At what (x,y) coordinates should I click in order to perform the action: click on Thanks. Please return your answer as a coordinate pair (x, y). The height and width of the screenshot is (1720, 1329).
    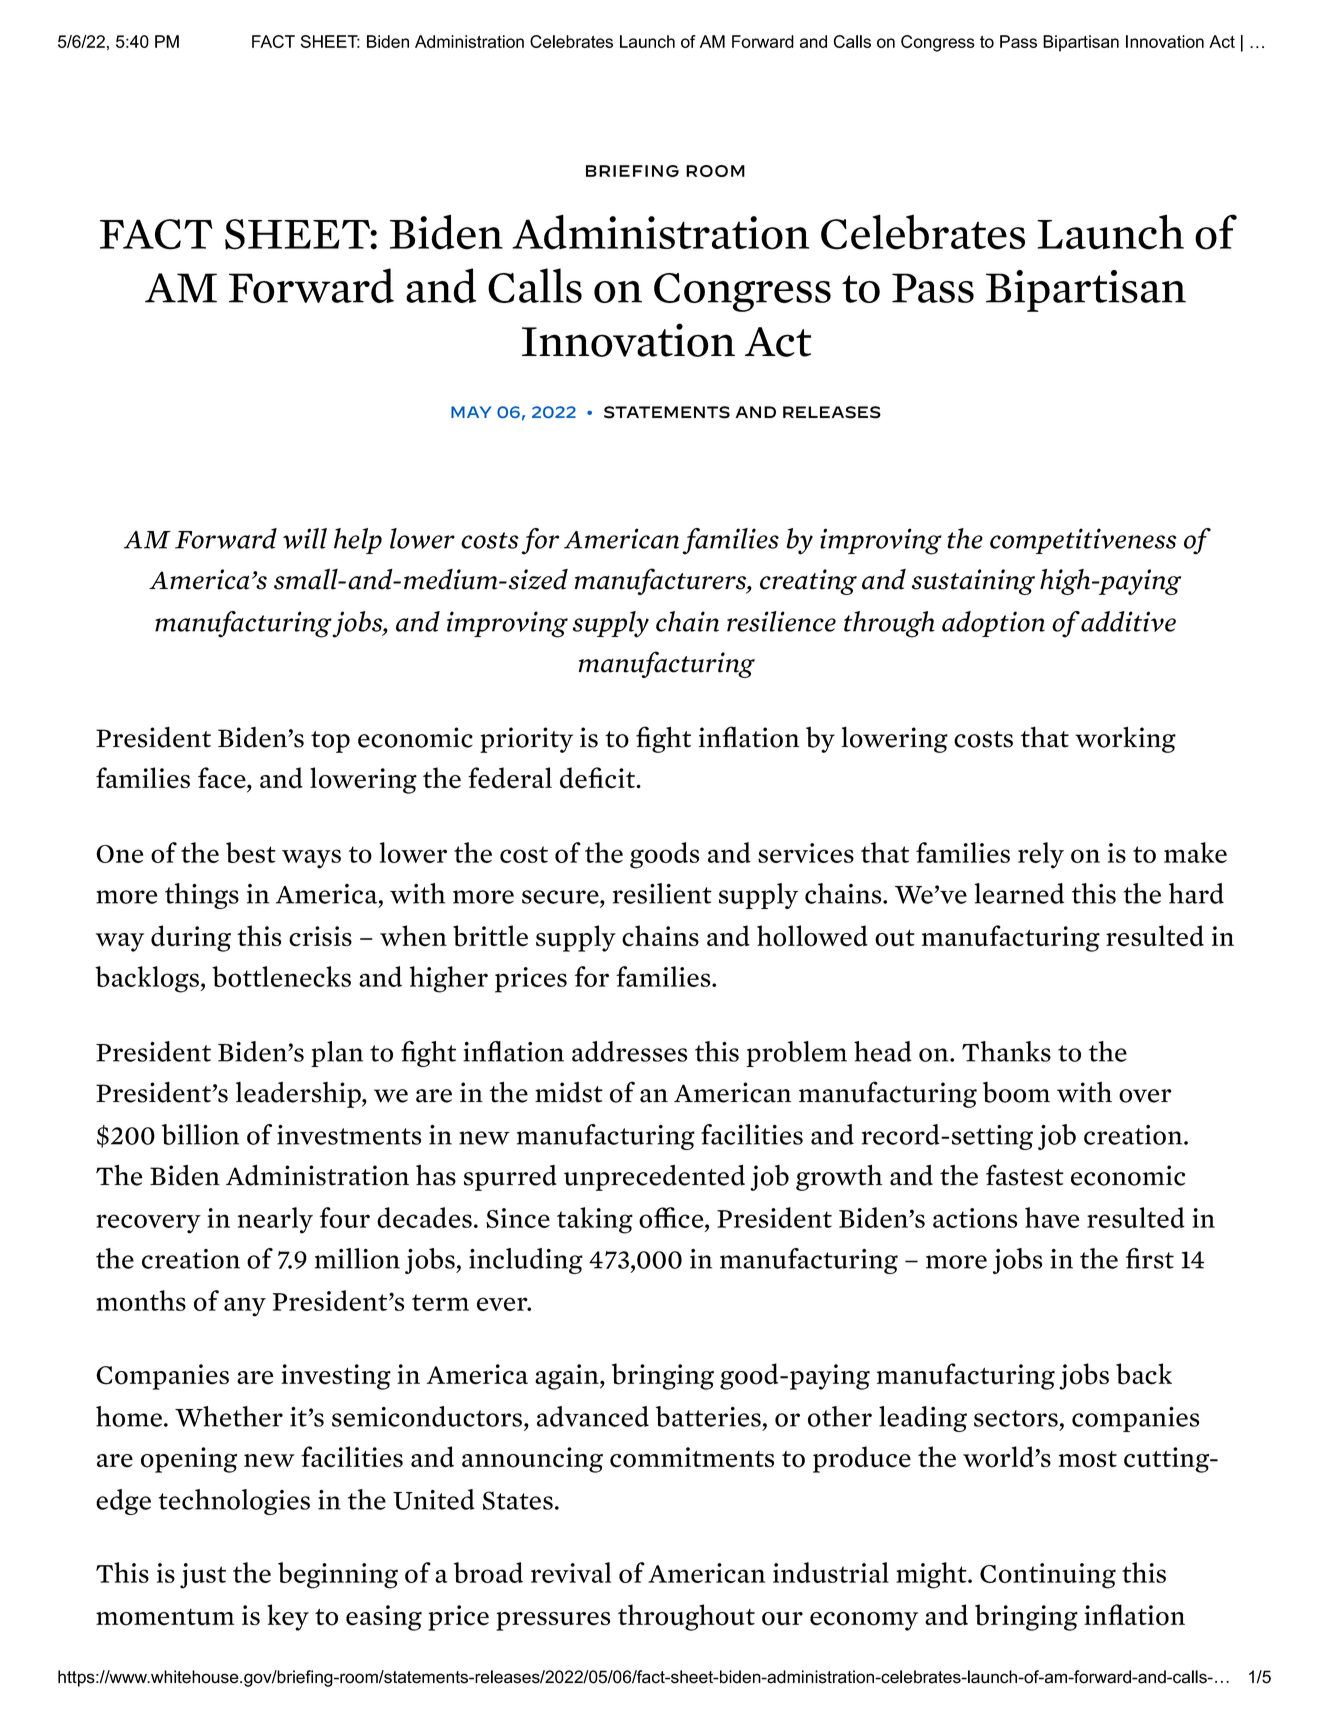
    Looking at the image, I should click on (1006, 1051).
